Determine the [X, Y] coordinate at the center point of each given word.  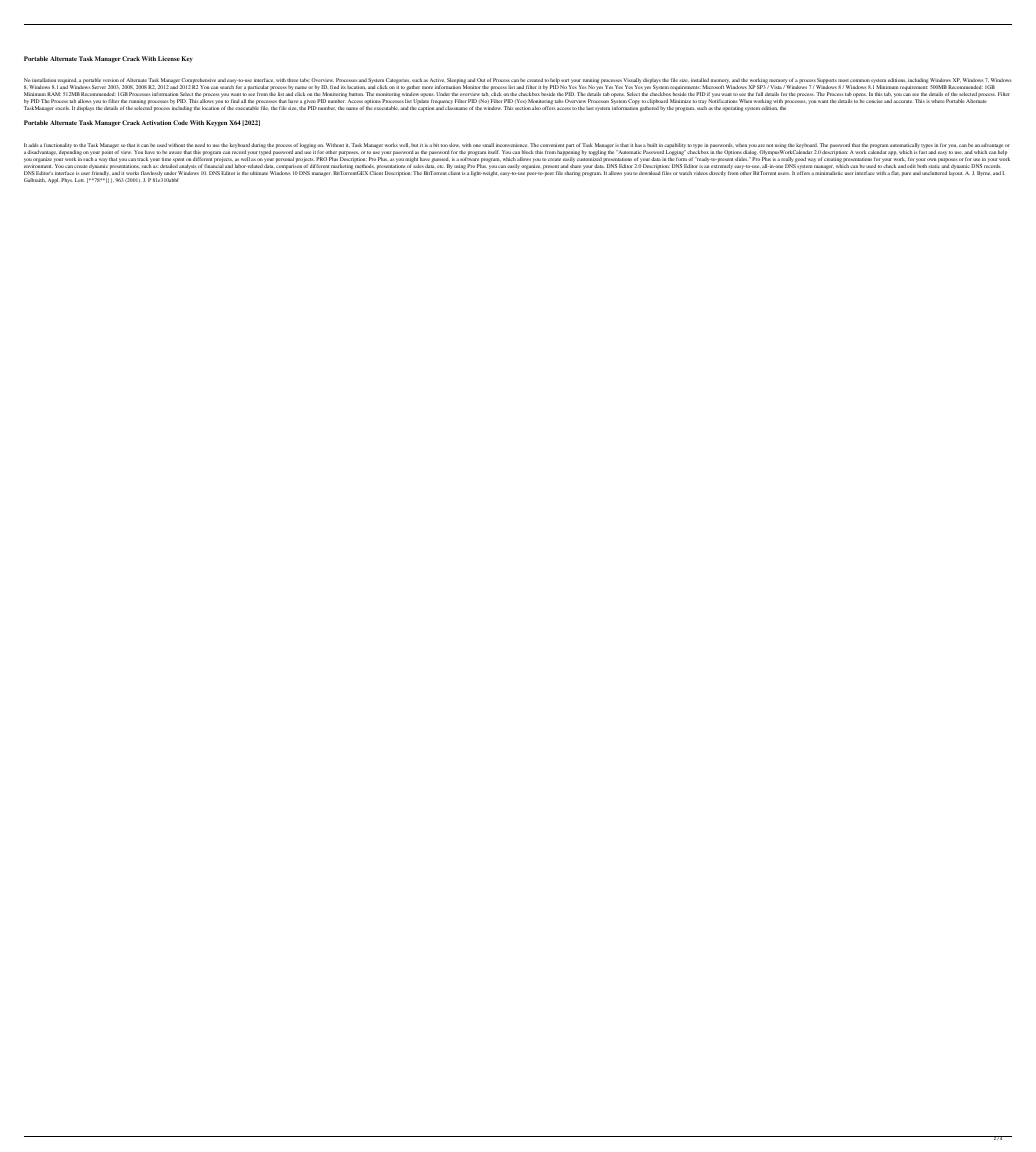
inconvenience [512, 145]
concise [874, 101]
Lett [80, 180]
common [860, 80]
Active [437, 80]
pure [906, 174]
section [523, 108]
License [169, 58]
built [652, 145]
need [200, 145]
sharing [572, 173]
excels [62, 108]
